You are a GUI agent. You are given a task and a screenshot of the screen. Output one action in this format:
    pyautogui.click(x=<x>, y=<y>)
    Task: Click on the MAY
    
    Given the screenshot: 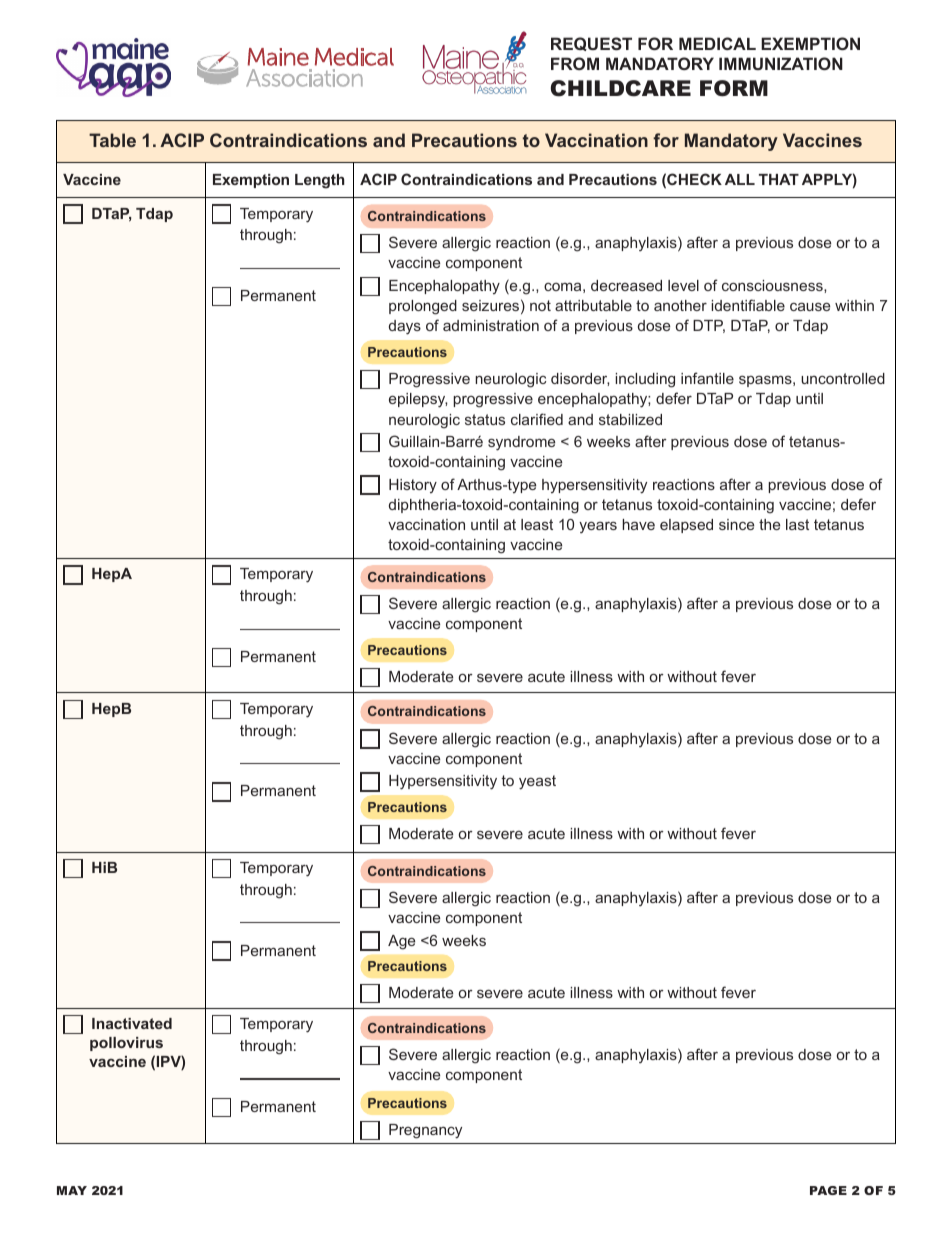 What is the action you would take?
    pyautogui.click(x=72, y=1190)
